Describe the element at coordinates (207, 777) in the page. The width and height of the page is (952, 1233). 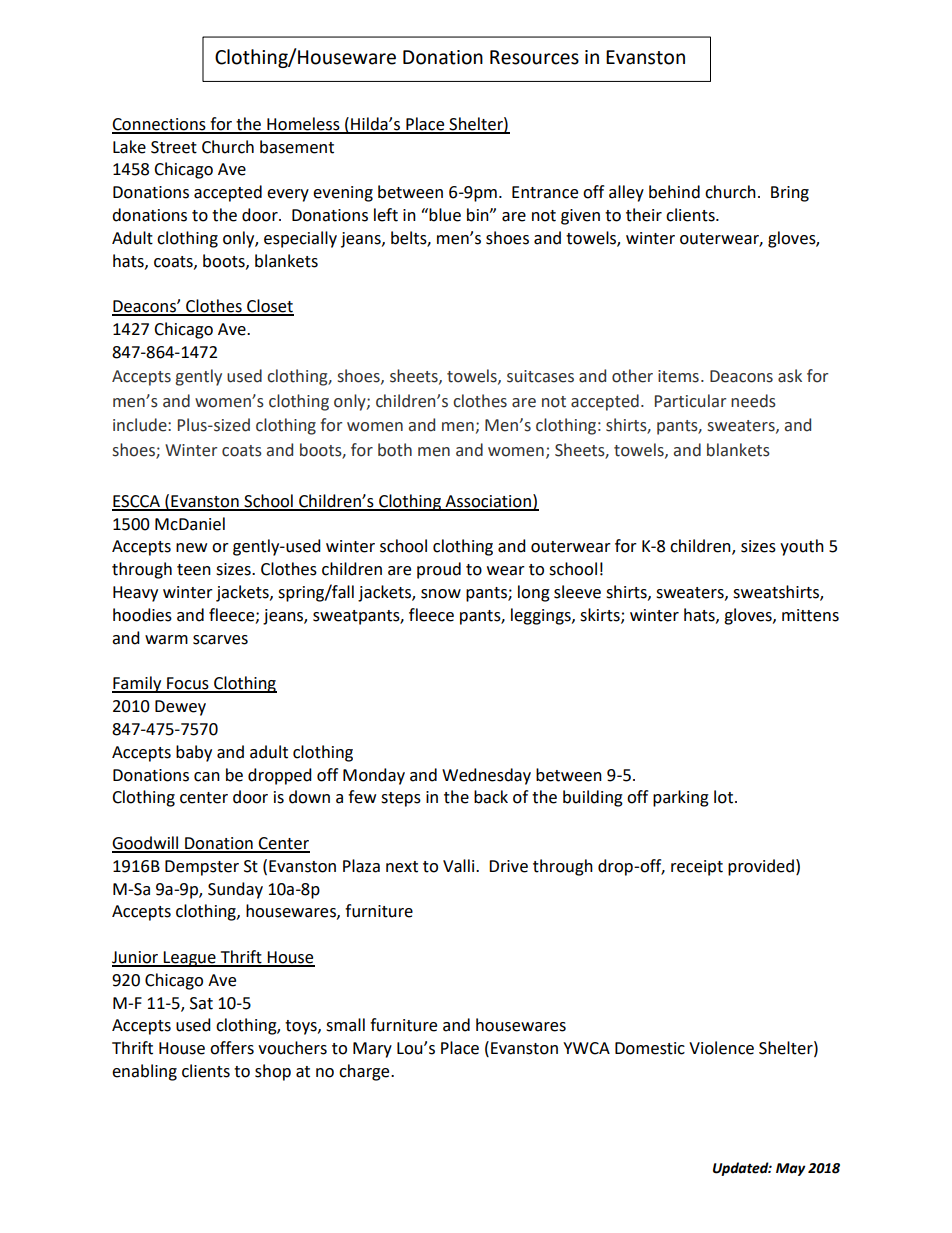
I see `can` at that location.
